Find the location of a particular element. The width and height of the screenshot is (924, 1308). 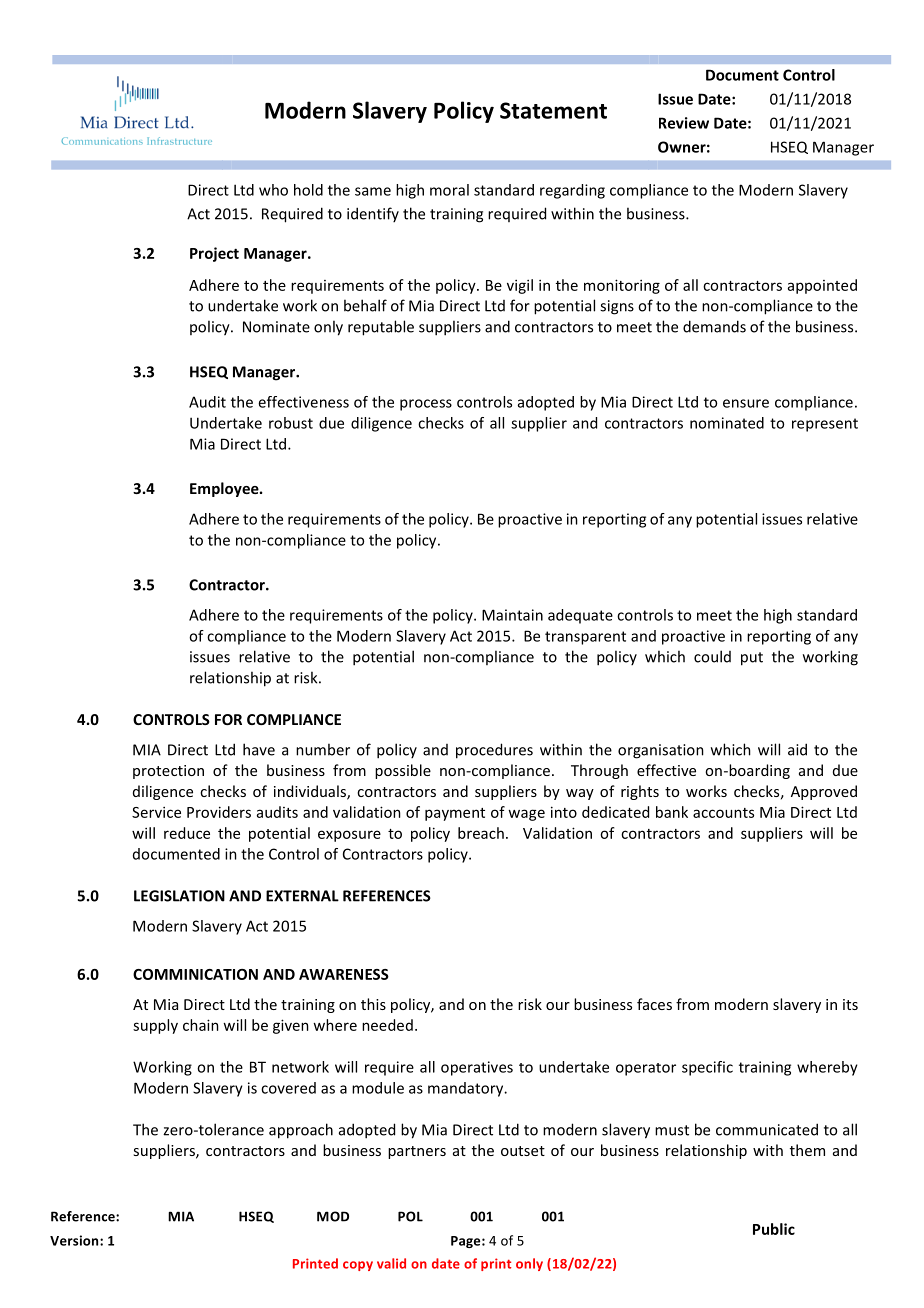

could is located at coordinates (712, 656).
